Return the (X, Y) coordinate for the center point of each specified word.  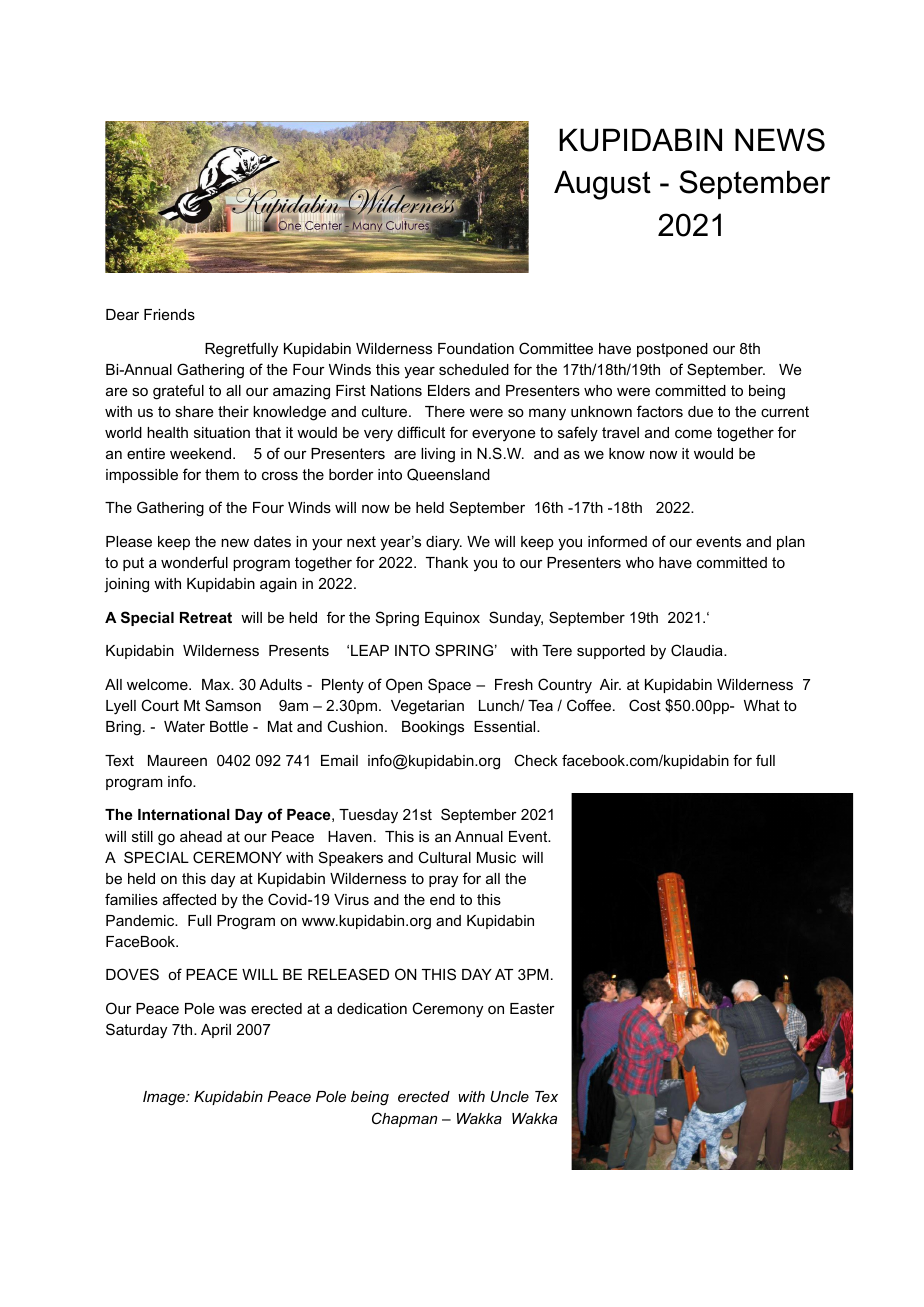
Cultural (444, 857)
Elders (449, 390)
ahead (201, 836)
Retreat (206, 617)
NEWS (780, 140)
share (194, 411)
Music (496, 857)
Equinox (452, 619)
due (700, 411)
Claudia (698, 650)
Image (165, 1098)
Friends (169, 314)
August (602, 185)
